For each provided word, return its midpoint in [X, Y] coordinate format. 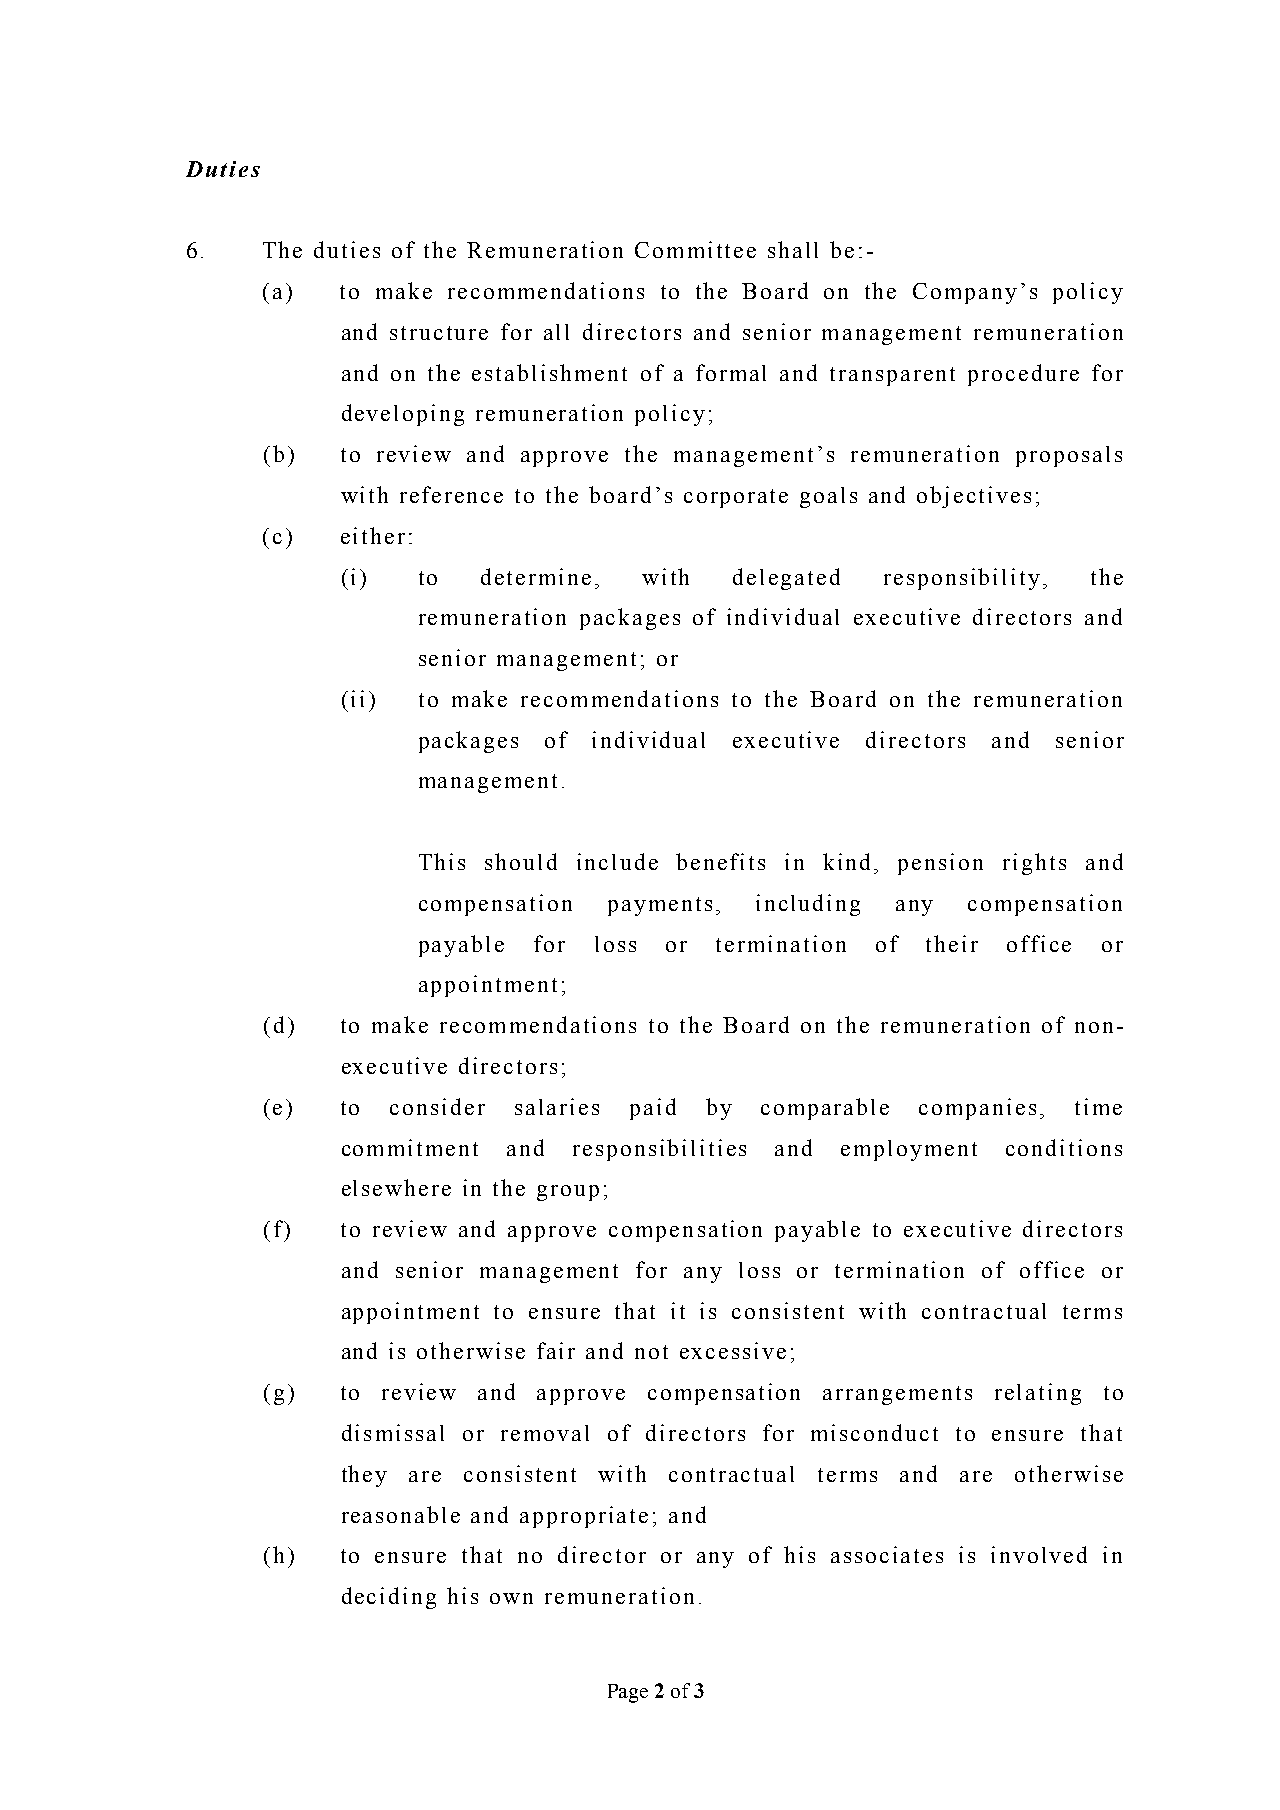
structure [439, 333]
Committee [695, 249]
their [952, 943]
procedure [1023, 375]
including [808, 905]
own [511, 1598]
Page [628, 1693]
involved [1039, 1554]
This [442, 861]
